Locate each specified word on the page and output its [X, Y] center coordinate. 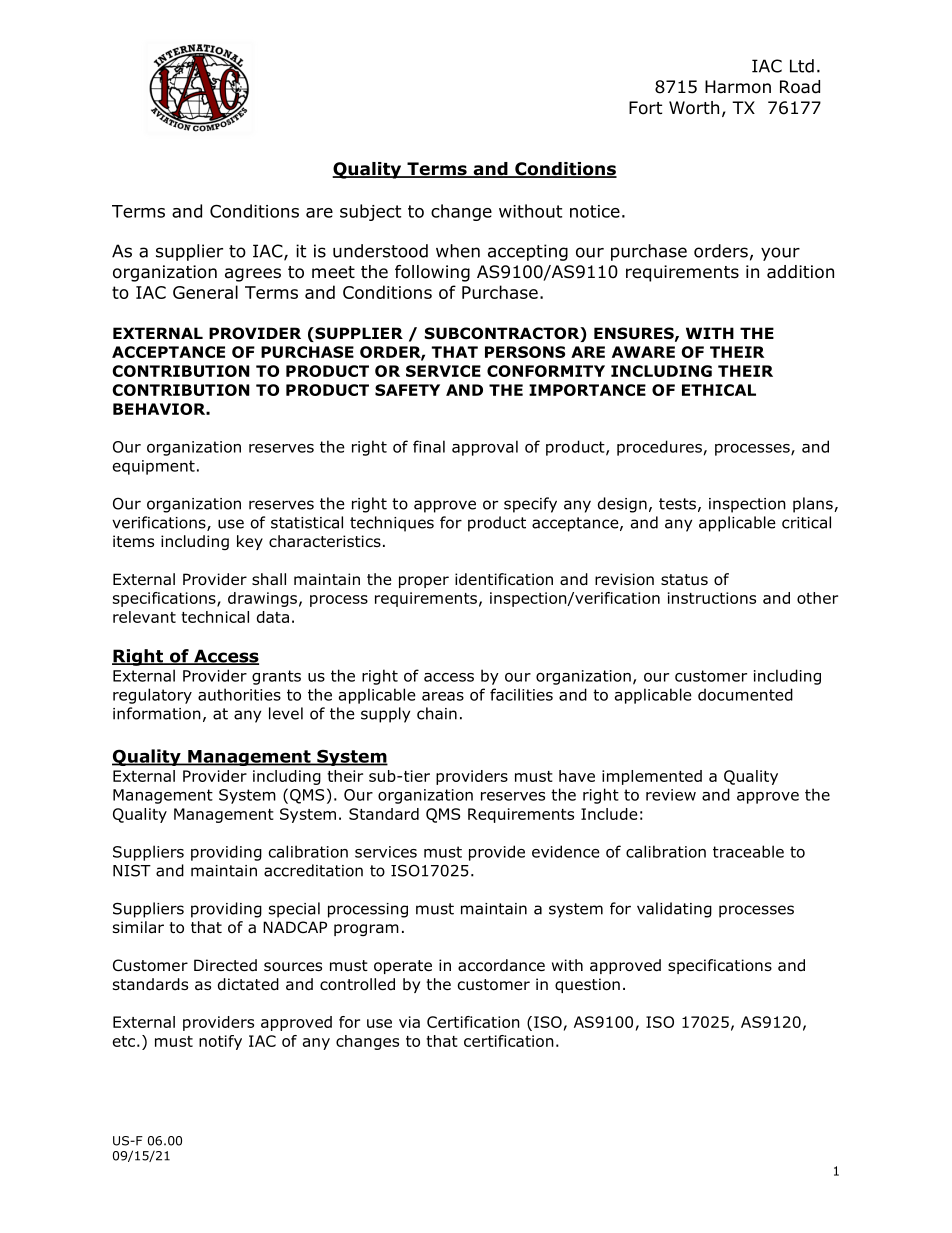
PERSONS [525, 352]
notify [220, 1042]
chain [437, 713]
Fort [645, 108]
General [205, 292]
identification [504, 579]
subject [370, 212]
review [671, 795]
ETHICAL [719, 390]
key [250, 542]
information [157, 713]
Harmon [738, 87]
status [684, 580]
